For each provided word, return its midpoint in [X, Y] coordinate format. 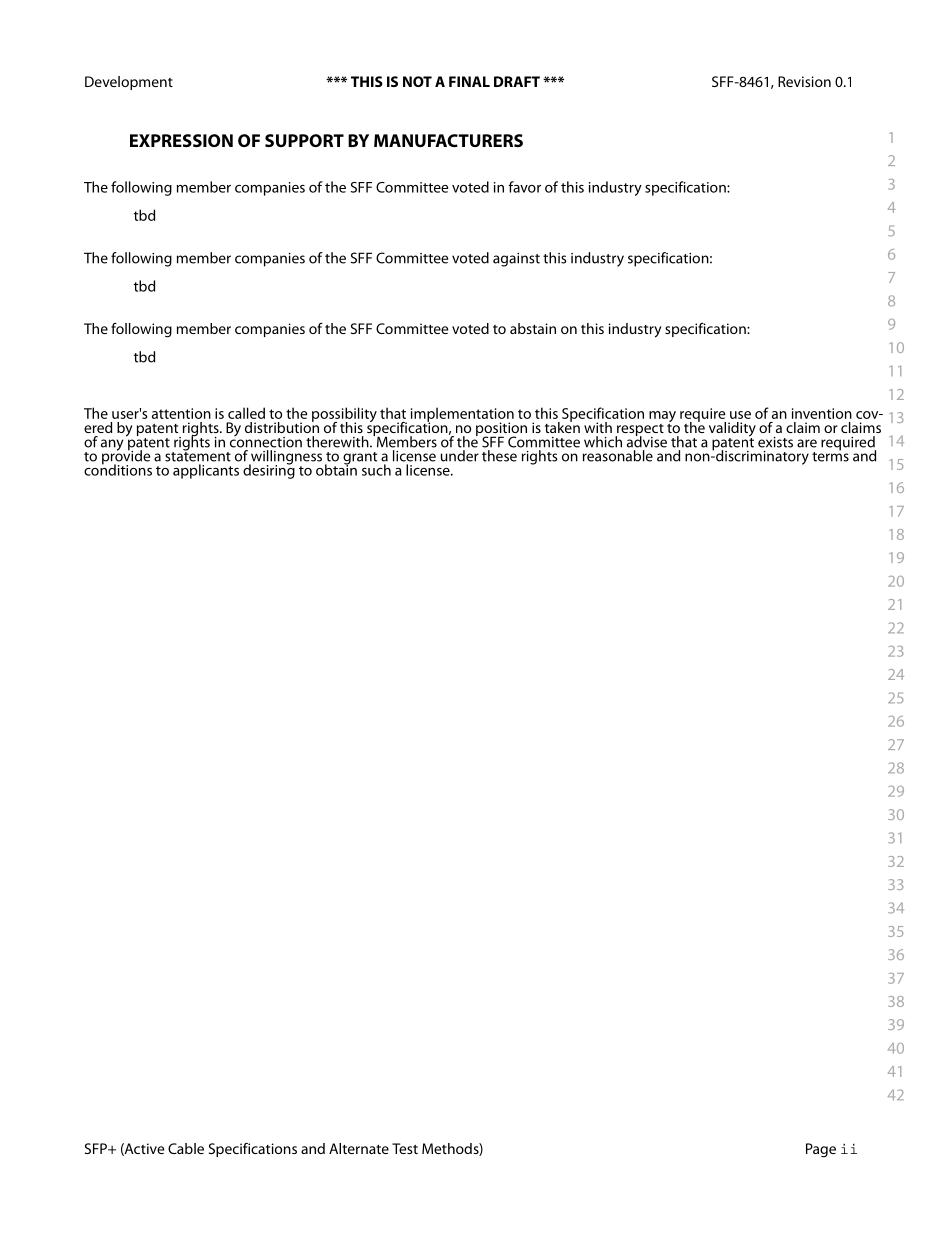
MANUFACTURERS [448, 140]
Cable [186, 1148]
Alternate [359, 1148]
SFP [97, 1148]
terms [830, 455]
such [376, 470]
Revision [804, 81]
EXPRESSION [181, 140]
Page [821, 1150]
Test [405, 1148]
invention [822, 413]
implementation [462, 415]
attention [181, 413]
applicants [206, 471]
